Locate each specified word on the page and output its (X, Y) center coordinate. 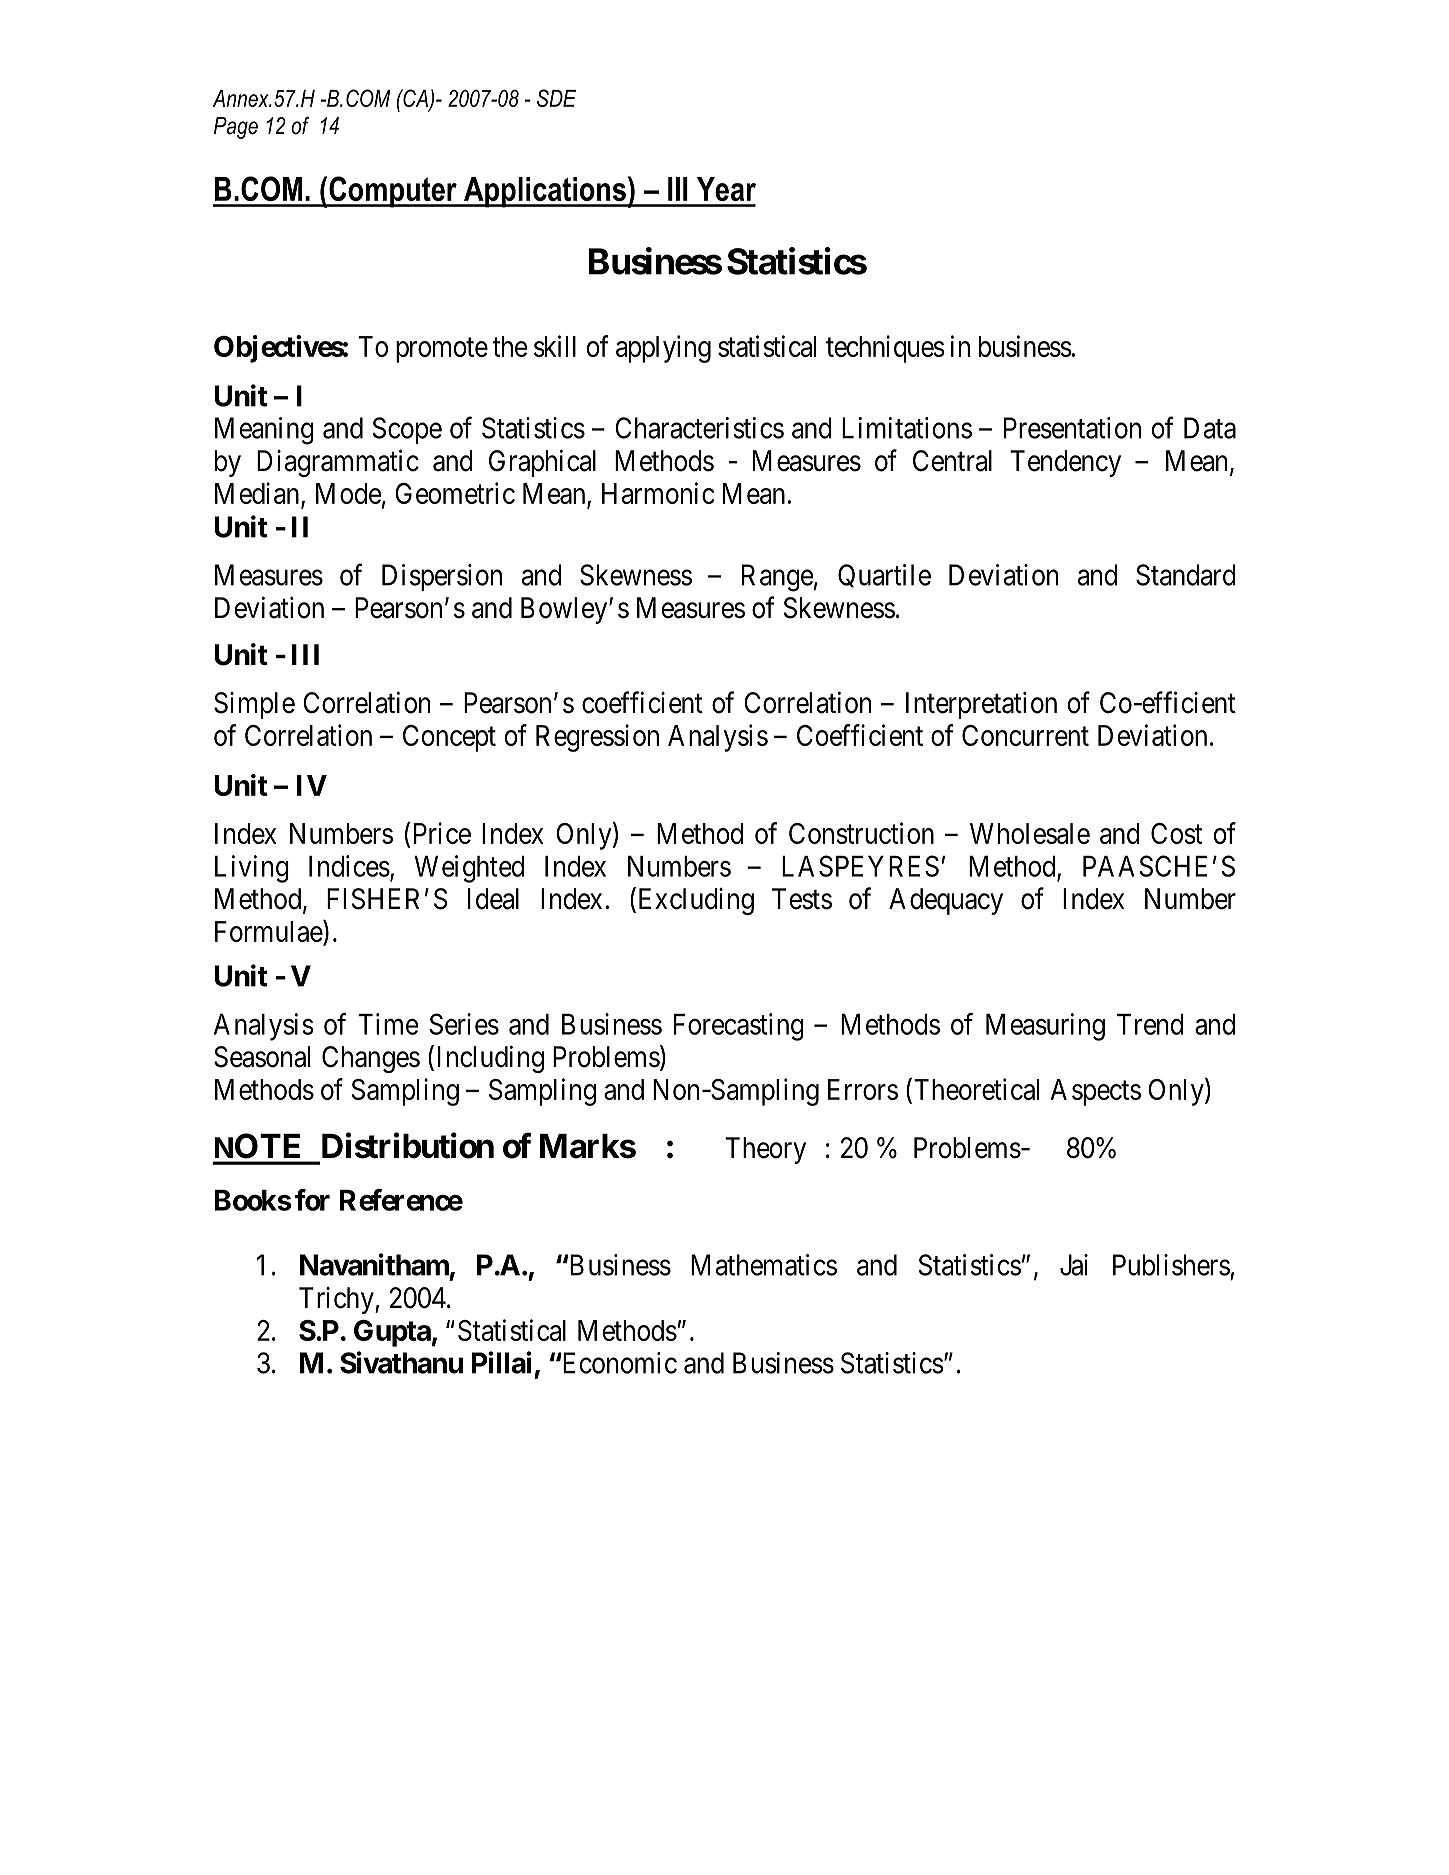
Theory (765, 1150)
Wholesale (1030, 833)
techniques (885, 349)
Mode (348, 493)
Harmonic (658, 493)
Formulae (269, 931)
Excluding (694, 901)
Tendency (1065, 463)
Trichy (337, 1300)
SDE (556, 98)
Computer (393, 192)
